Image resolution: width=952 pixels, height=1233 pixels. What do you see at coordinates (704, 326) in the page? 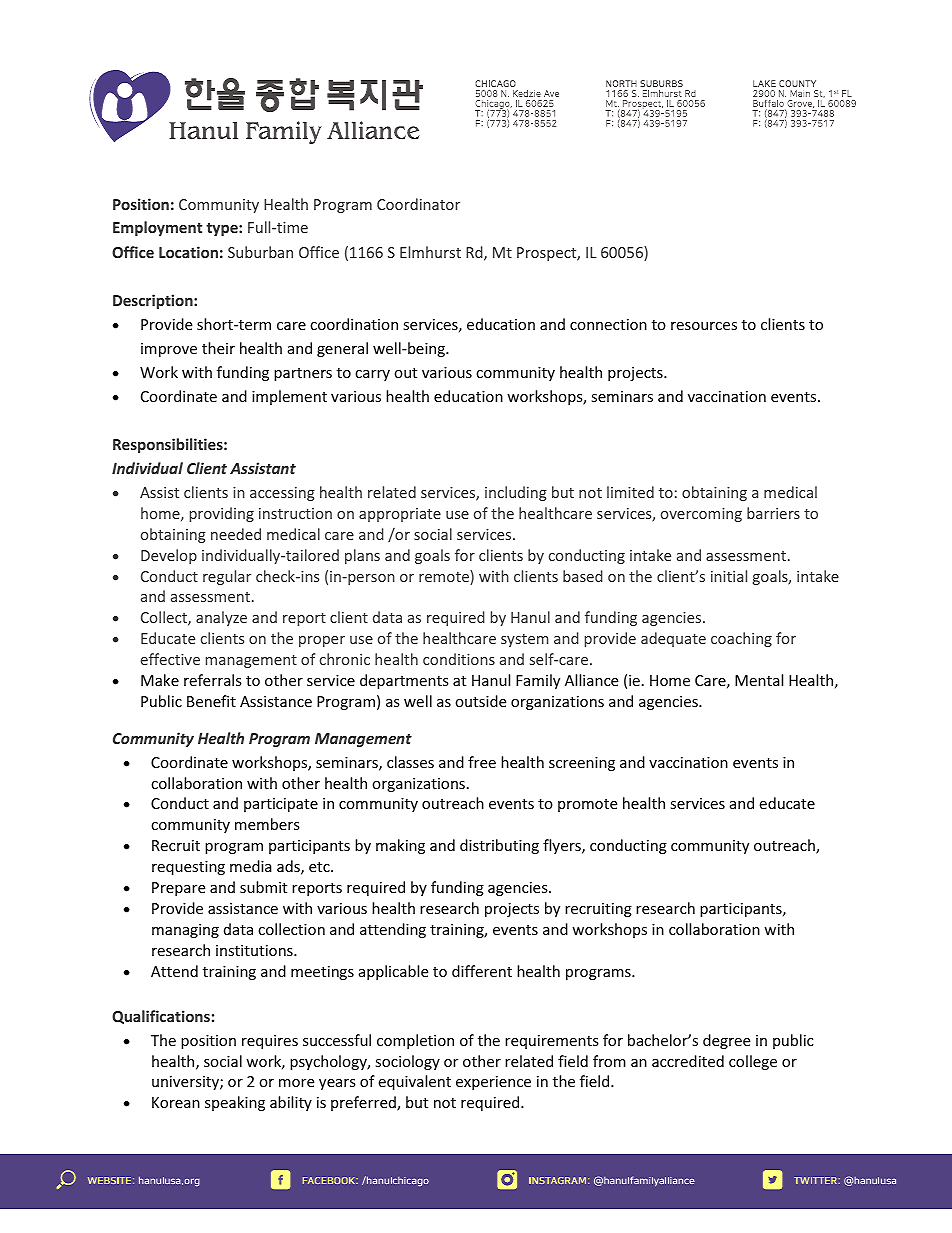
I see `resources` at bounding box center [704, 326].
